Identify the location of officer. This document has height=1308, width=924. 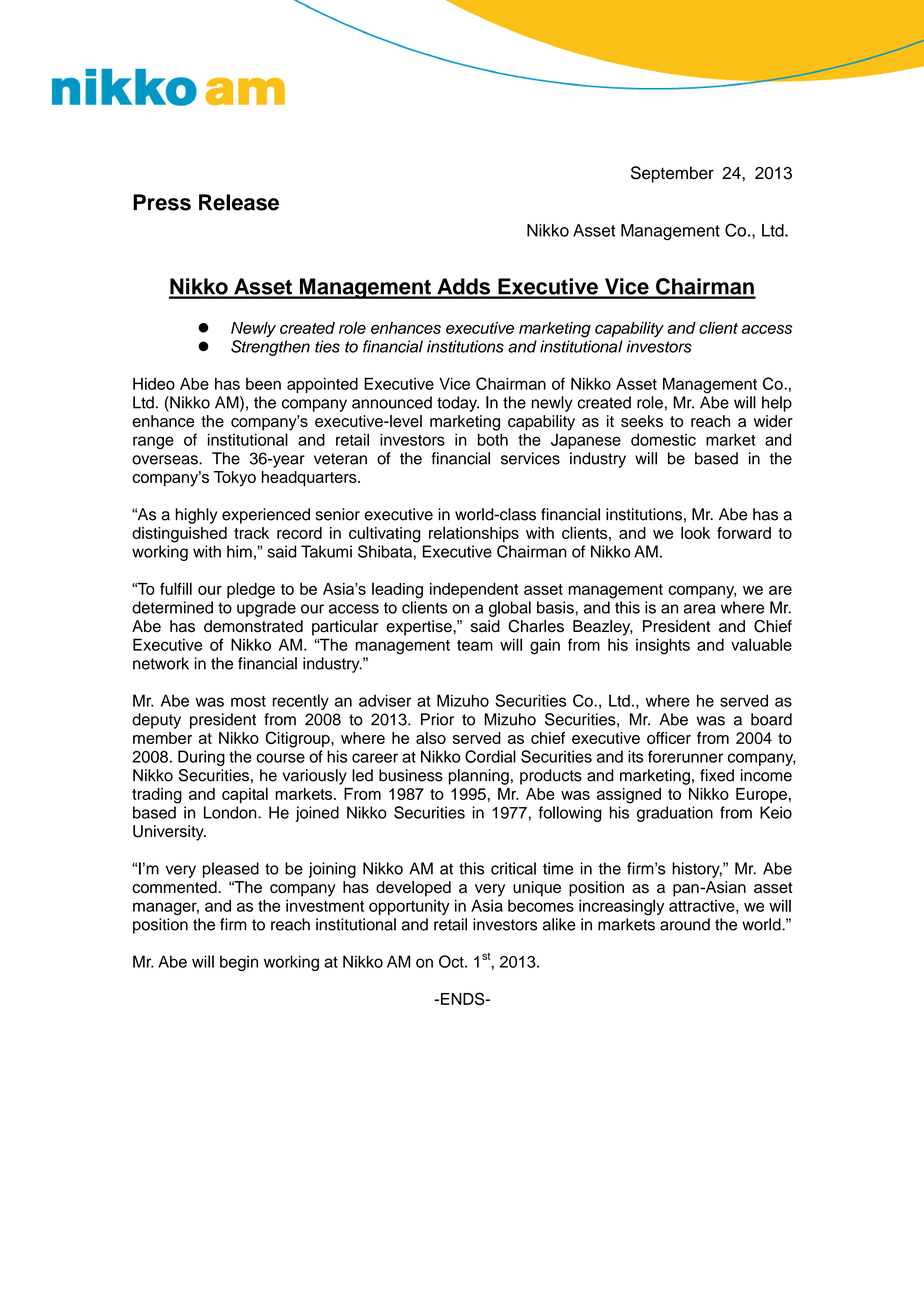
(669, 738).
